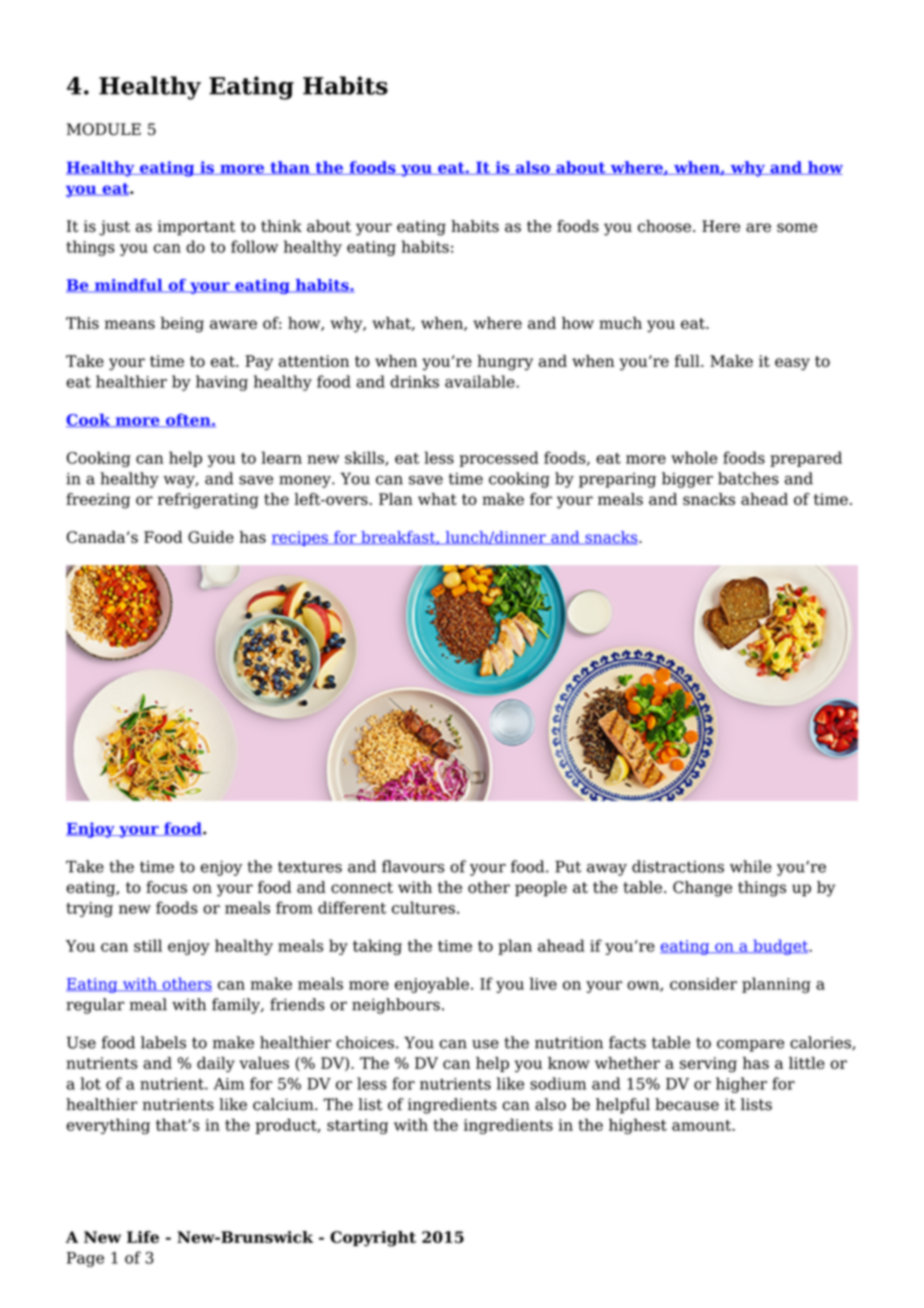 This screenshot has height=1308, width=924. Describe the element at coordinates (797, 228) in the screenshot. I see `some` at that location.
